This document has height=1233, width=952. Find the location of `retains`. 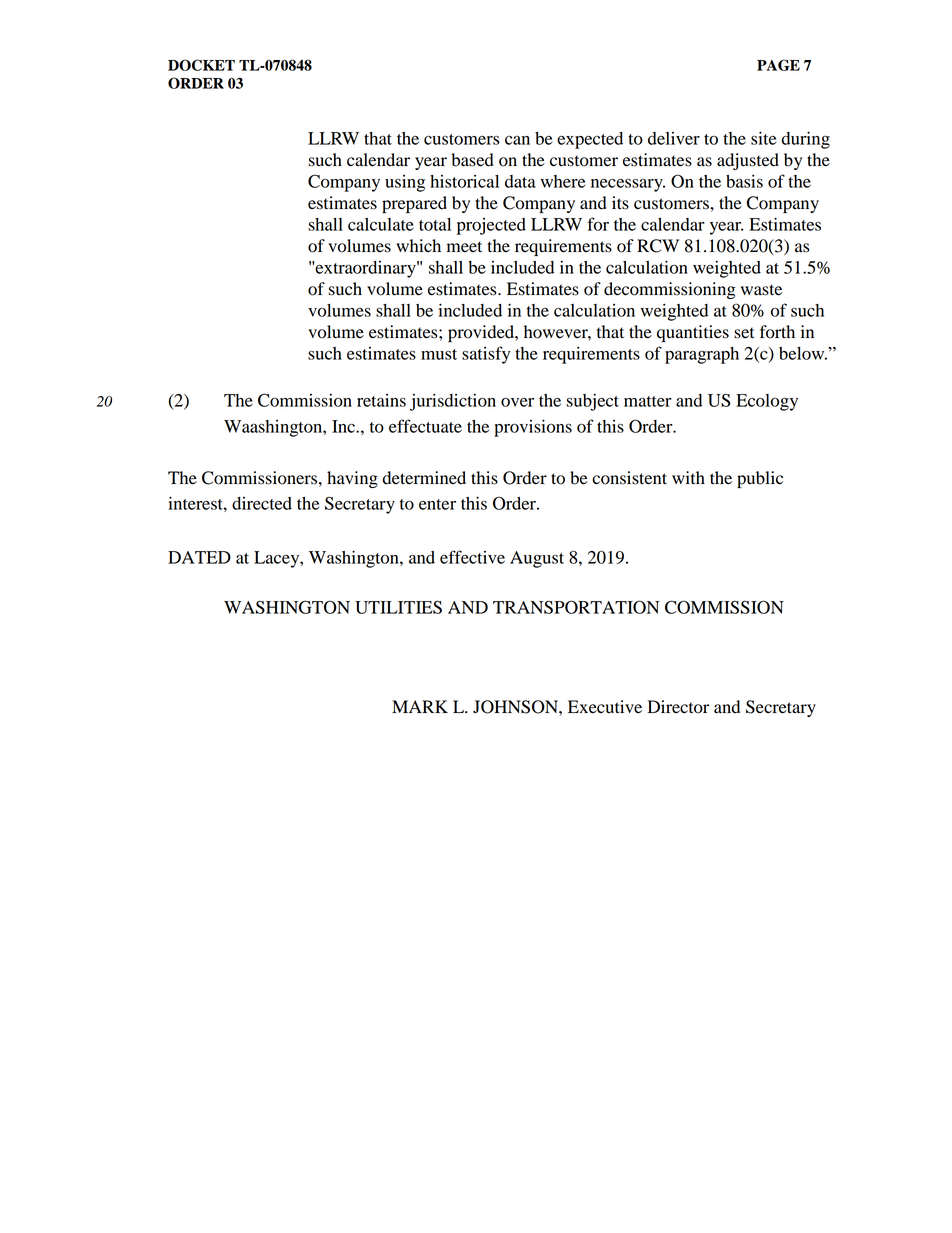

retains is located at coordinates (381, 400).
